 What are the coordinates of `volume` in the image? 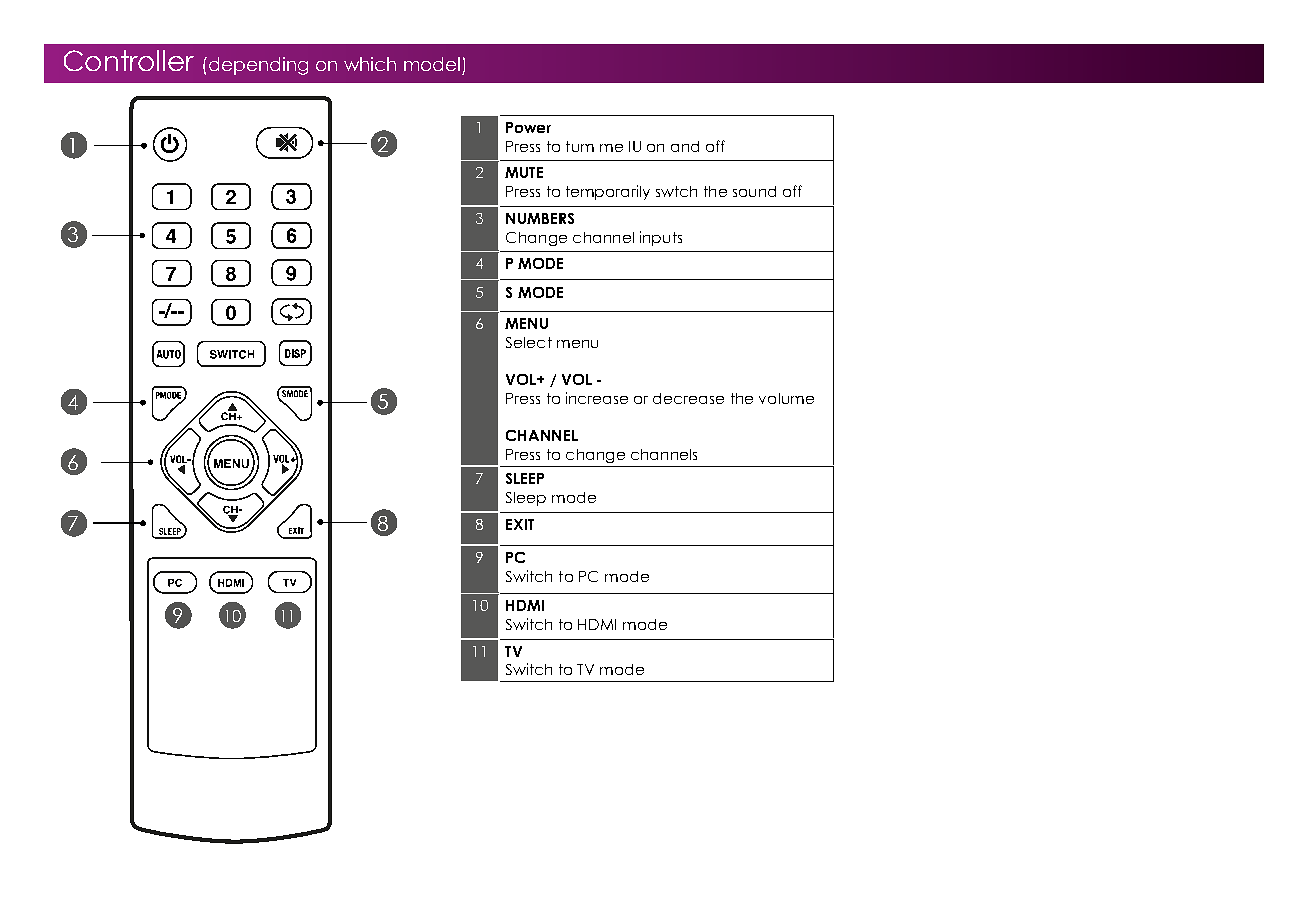 It's located at (786, 398).
